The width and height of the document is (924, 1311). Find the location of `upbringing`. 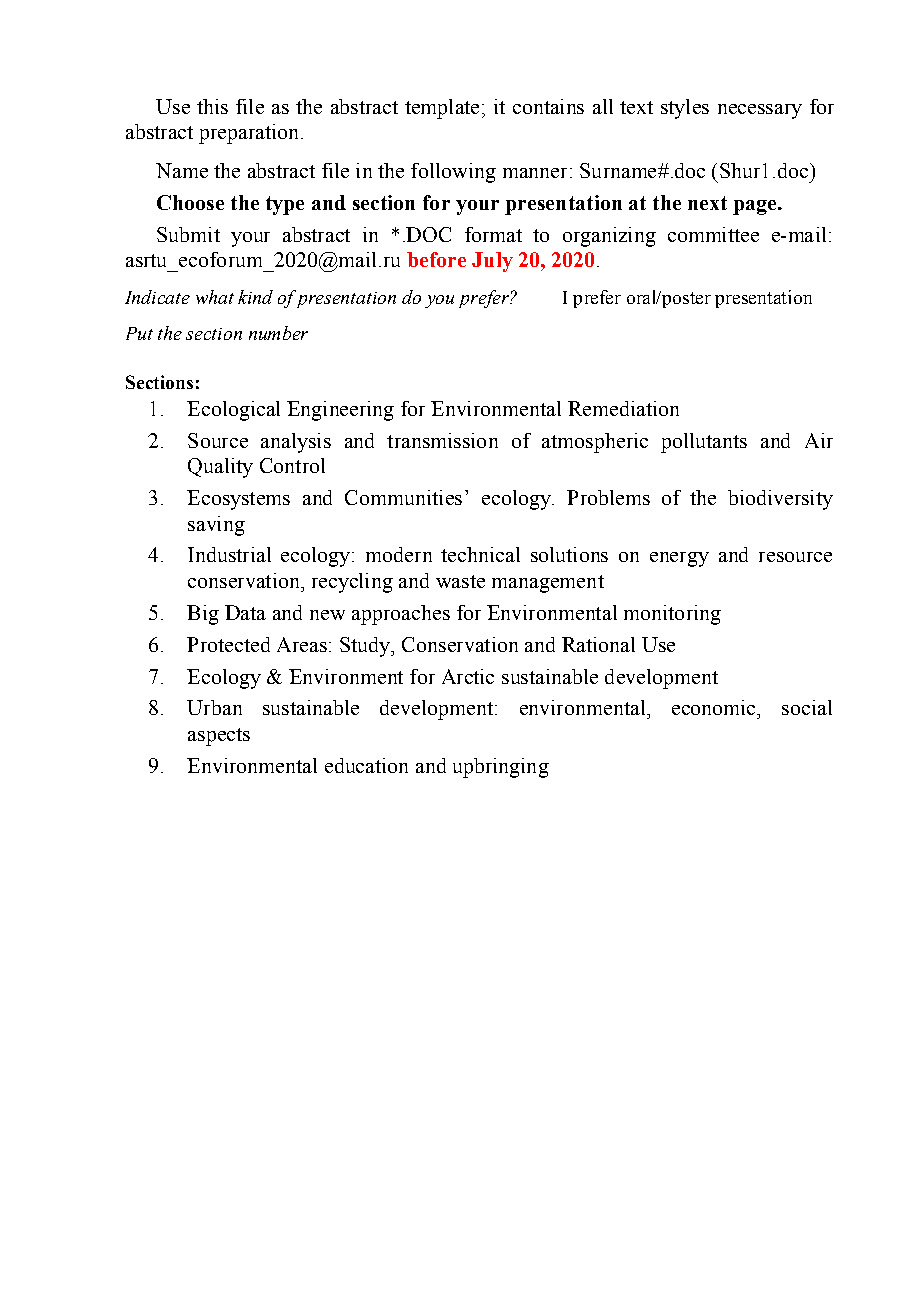

upbringing is located at coordinates (501, 768).
